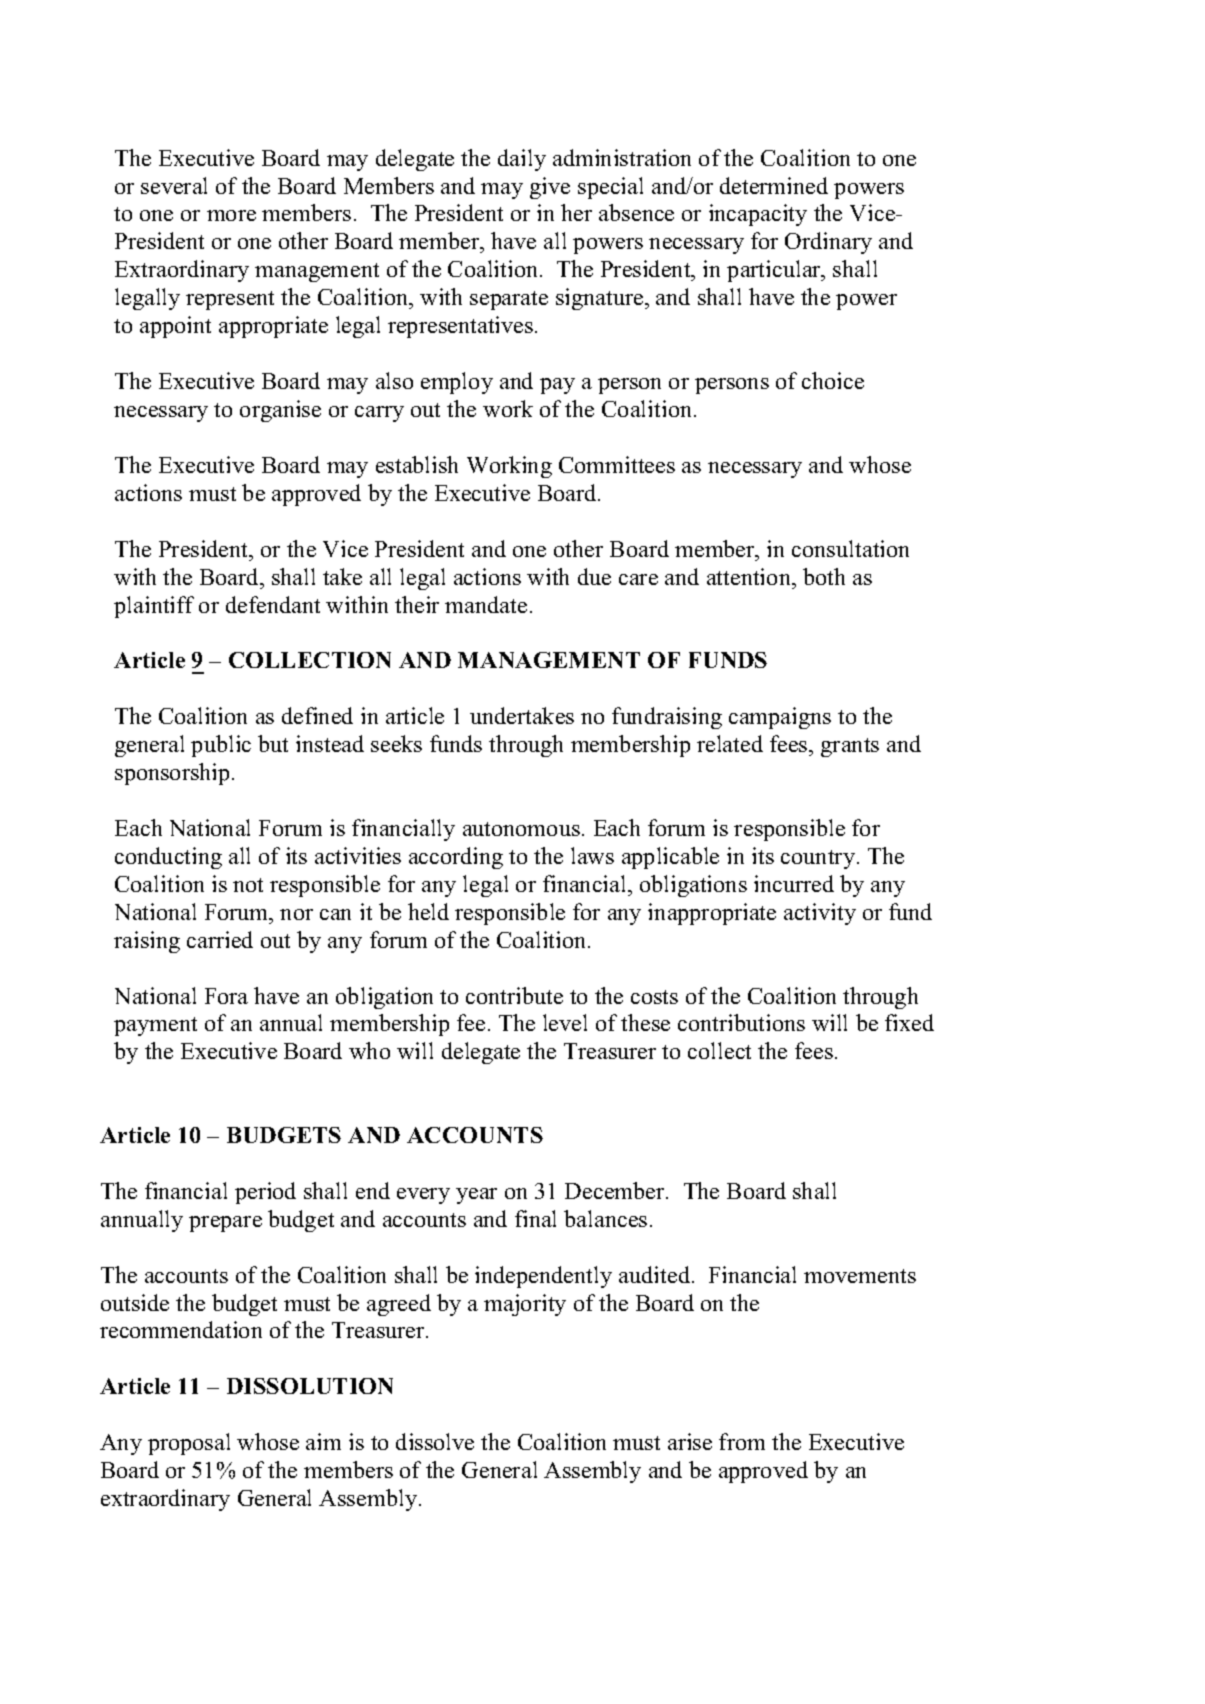  I want to click on determined, so click(774, 185).
